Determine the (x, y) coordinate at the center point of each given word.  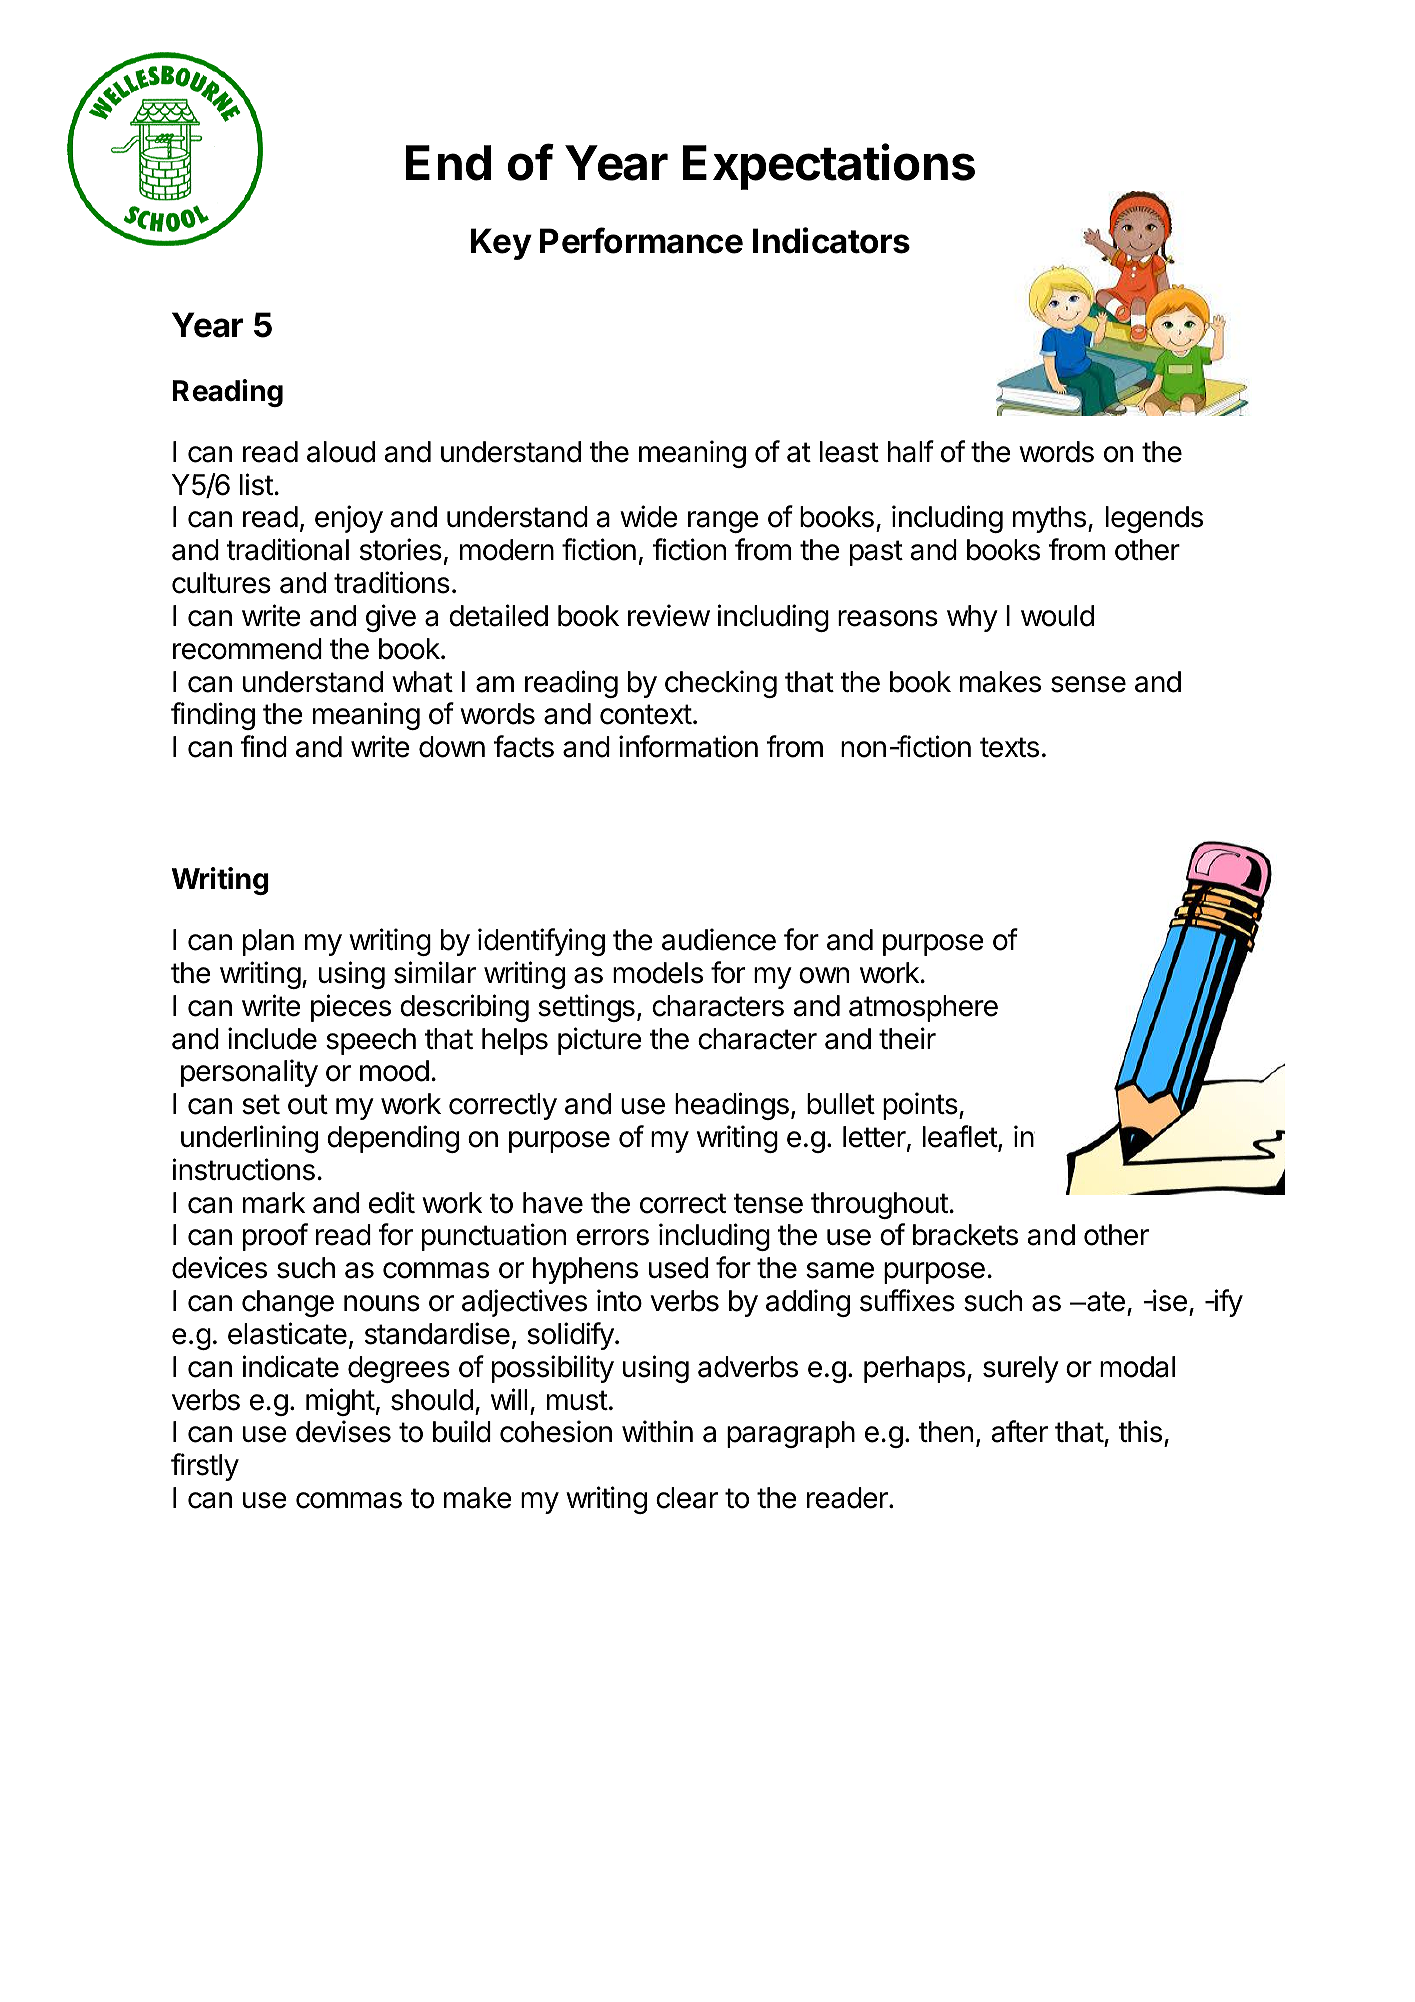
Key (501, 244)
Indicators (831, 240)
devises (343, 1431)
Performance (641, 240)
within (657, 1431)
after (1019, 1431)
